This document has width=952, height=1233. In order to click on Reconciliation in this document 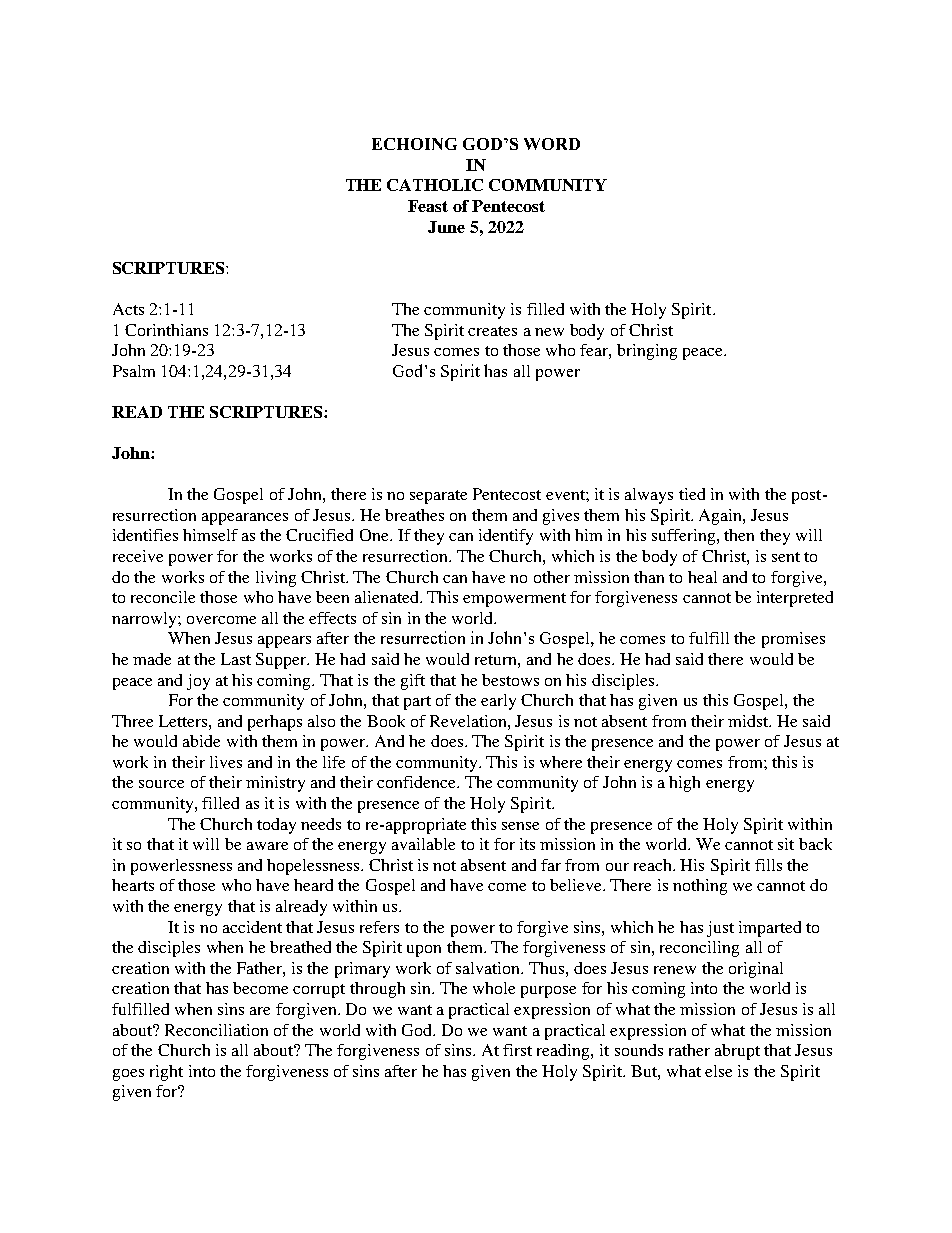, I will do `click(216, 1030)`.
